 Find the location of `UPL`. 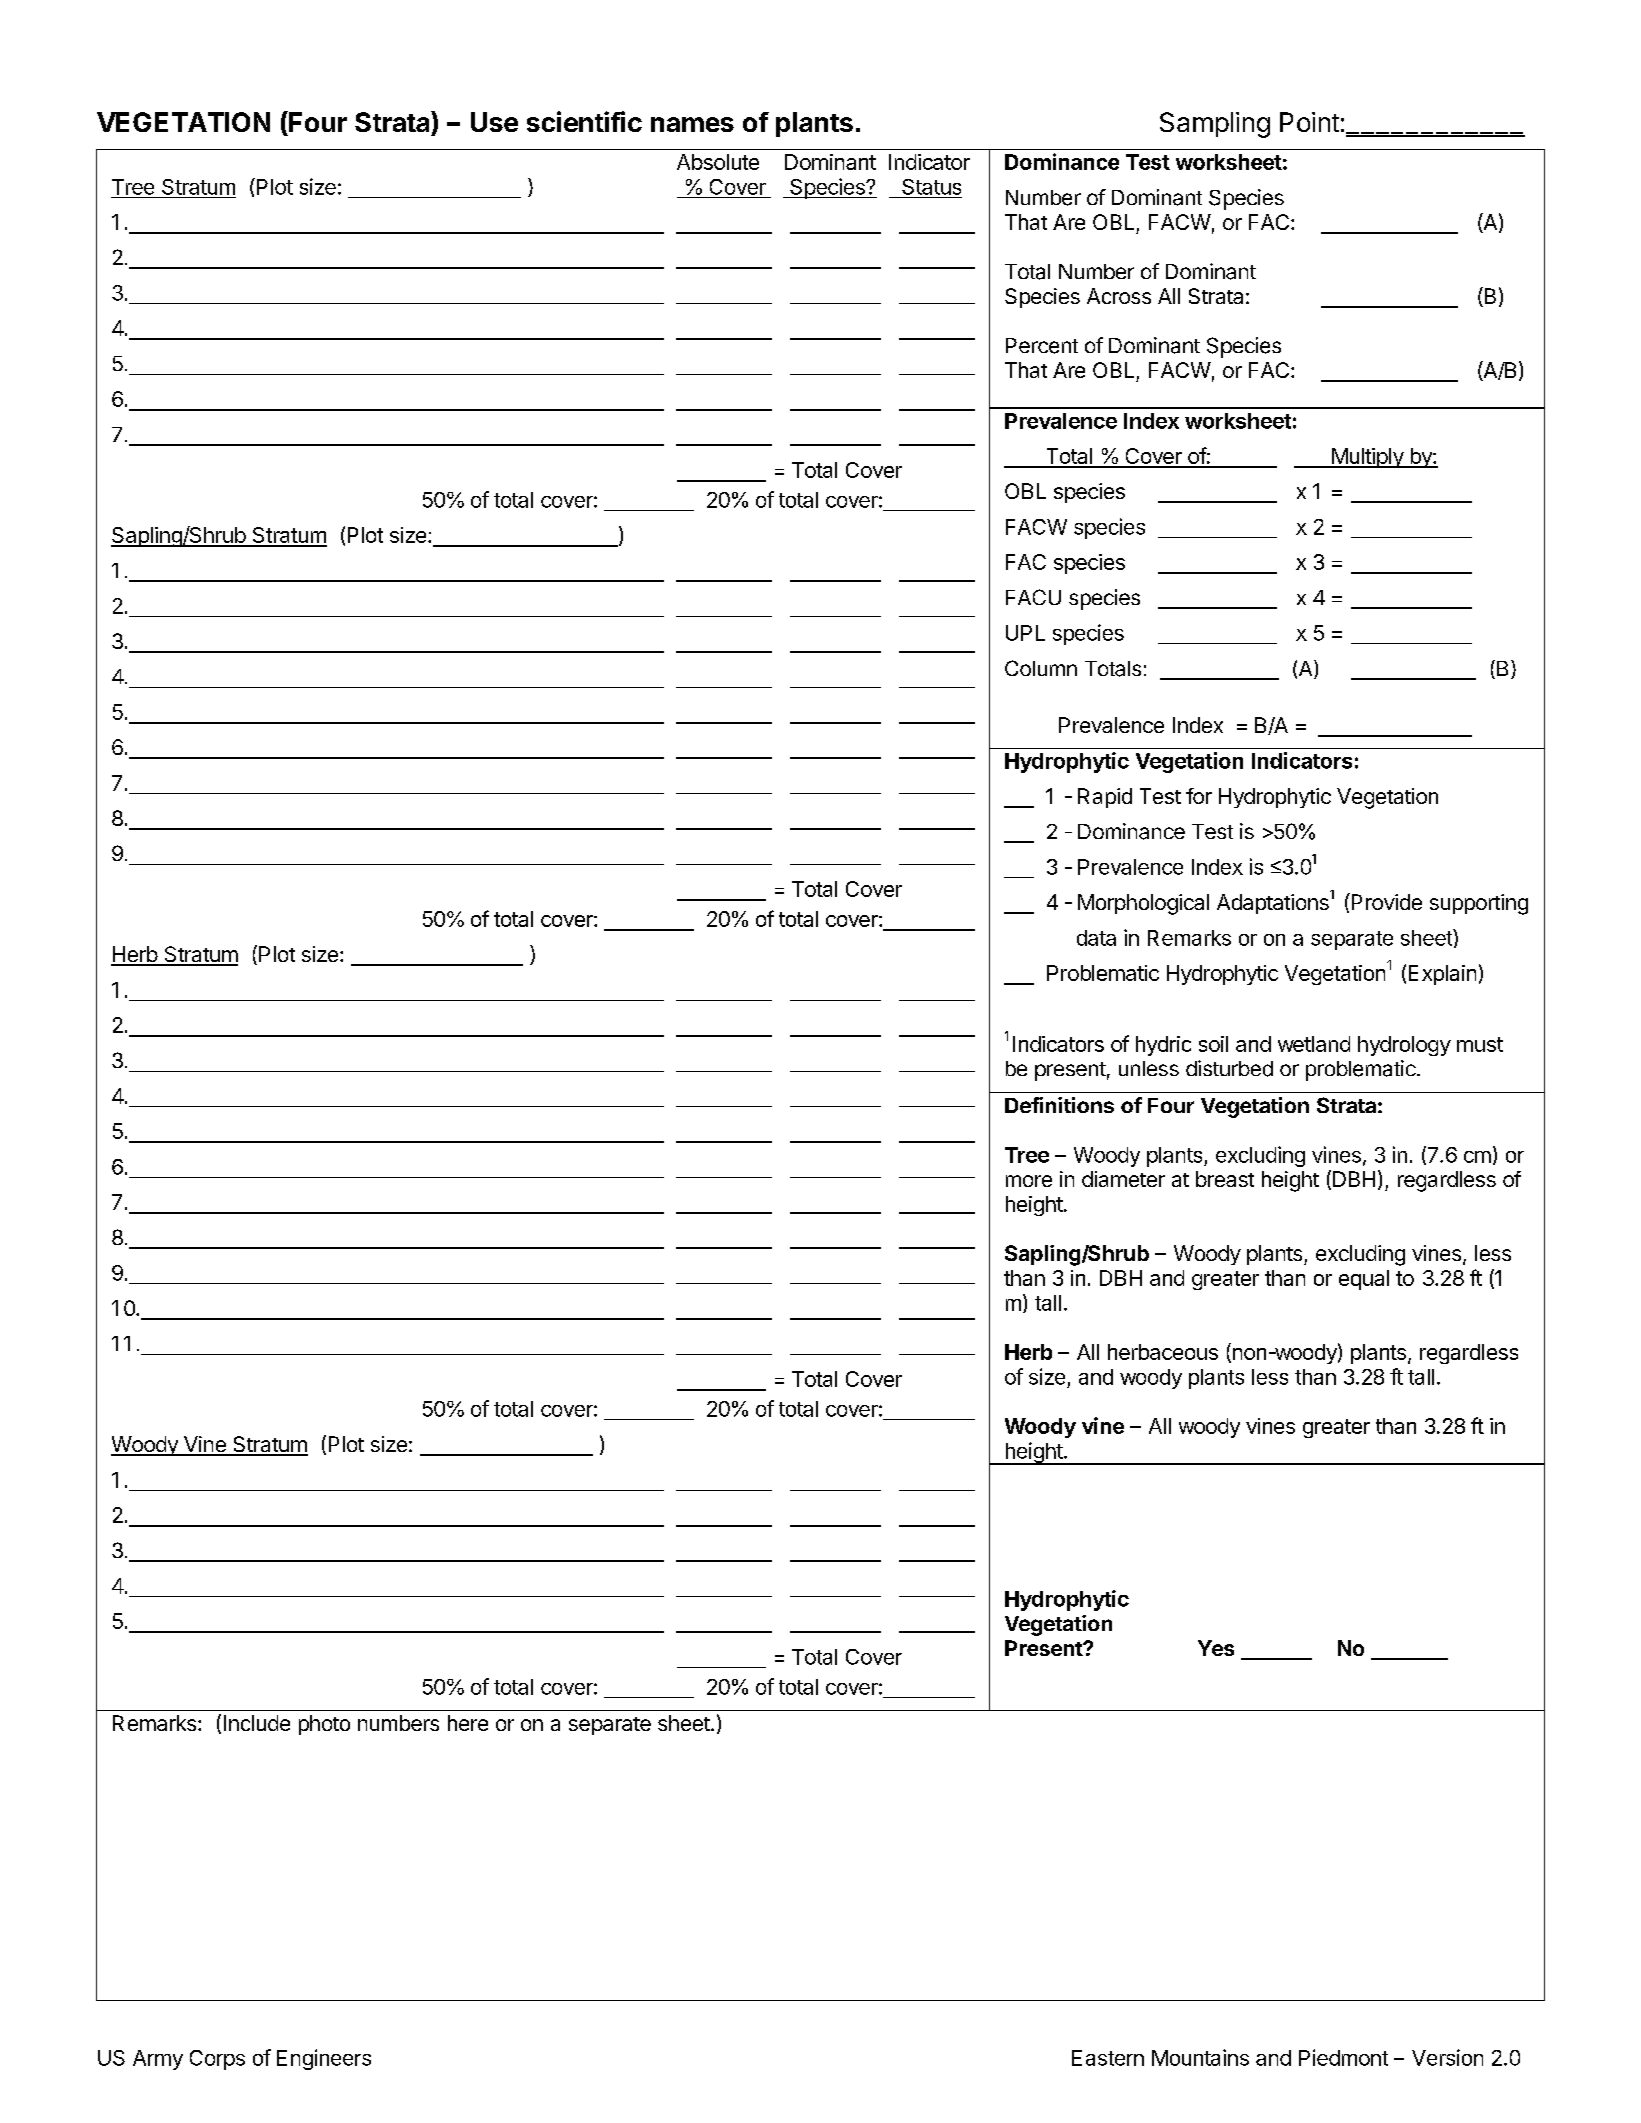

UPL is located at coordinates (1025, 633).
